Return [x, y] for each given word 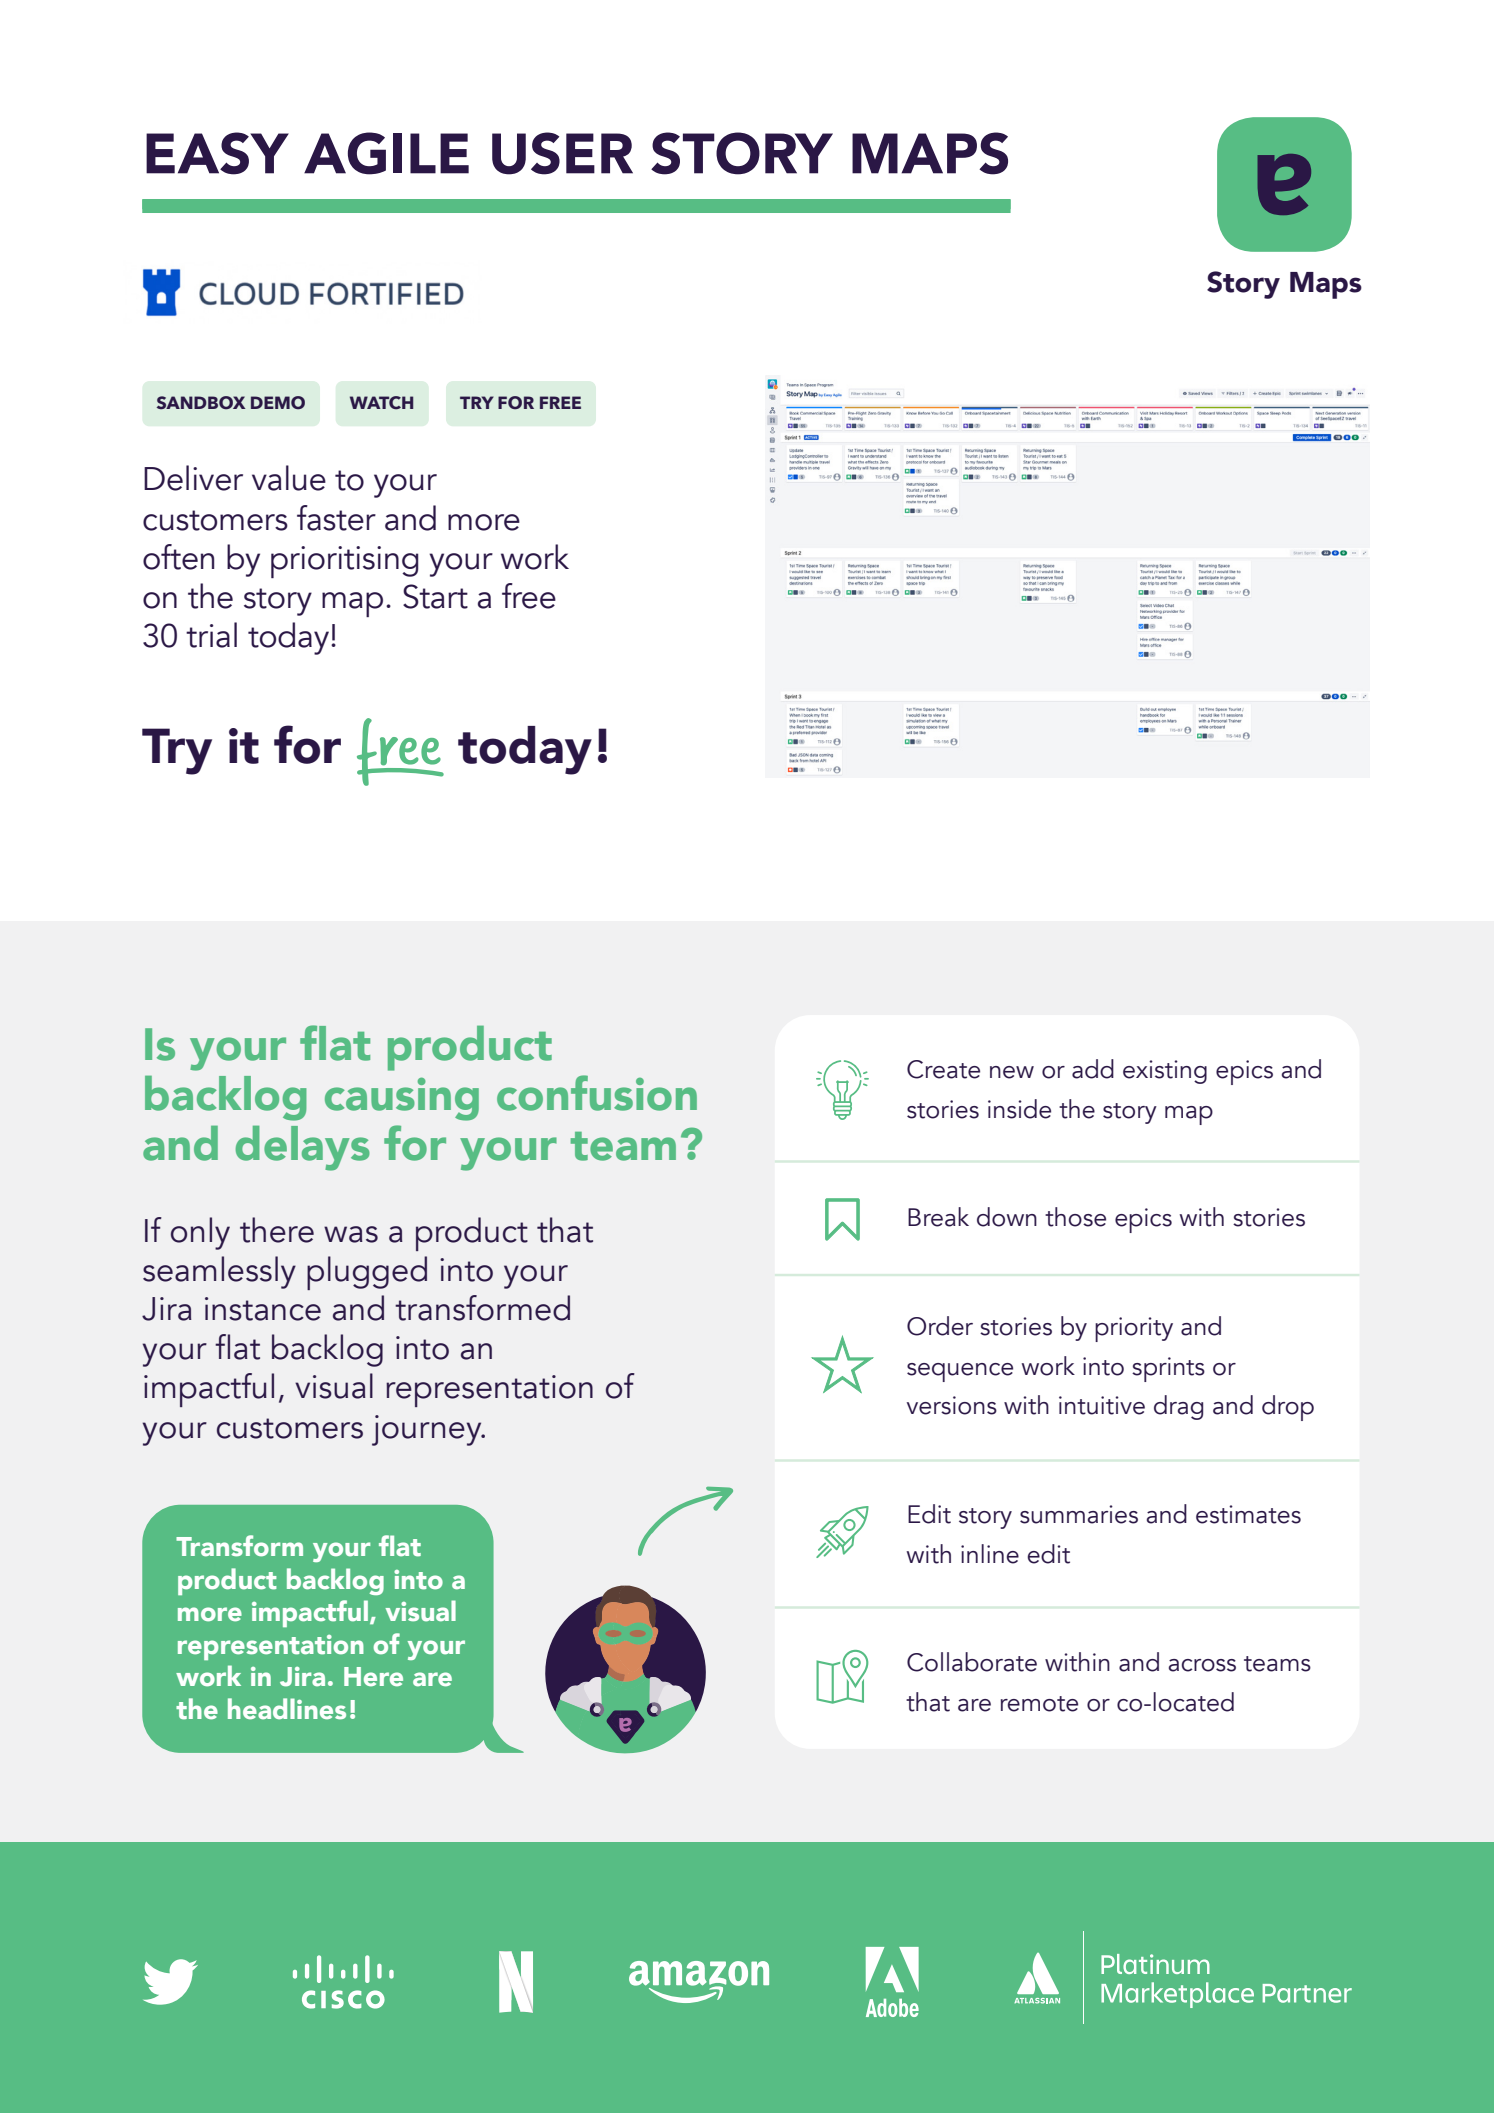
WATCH [381, 403]
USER [562, 153]
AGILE [386, 153]
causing [402, 1099]
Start [435, 596]
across [1202, 1665]
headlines [287, 1709]
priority [1134, 1329]
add [1093, 1069]
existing [1165, 1072]
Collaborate [972, 1662]
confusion [597, 1093]
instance [263, 1309]
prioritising [345, 562]
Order [940, 1326]
